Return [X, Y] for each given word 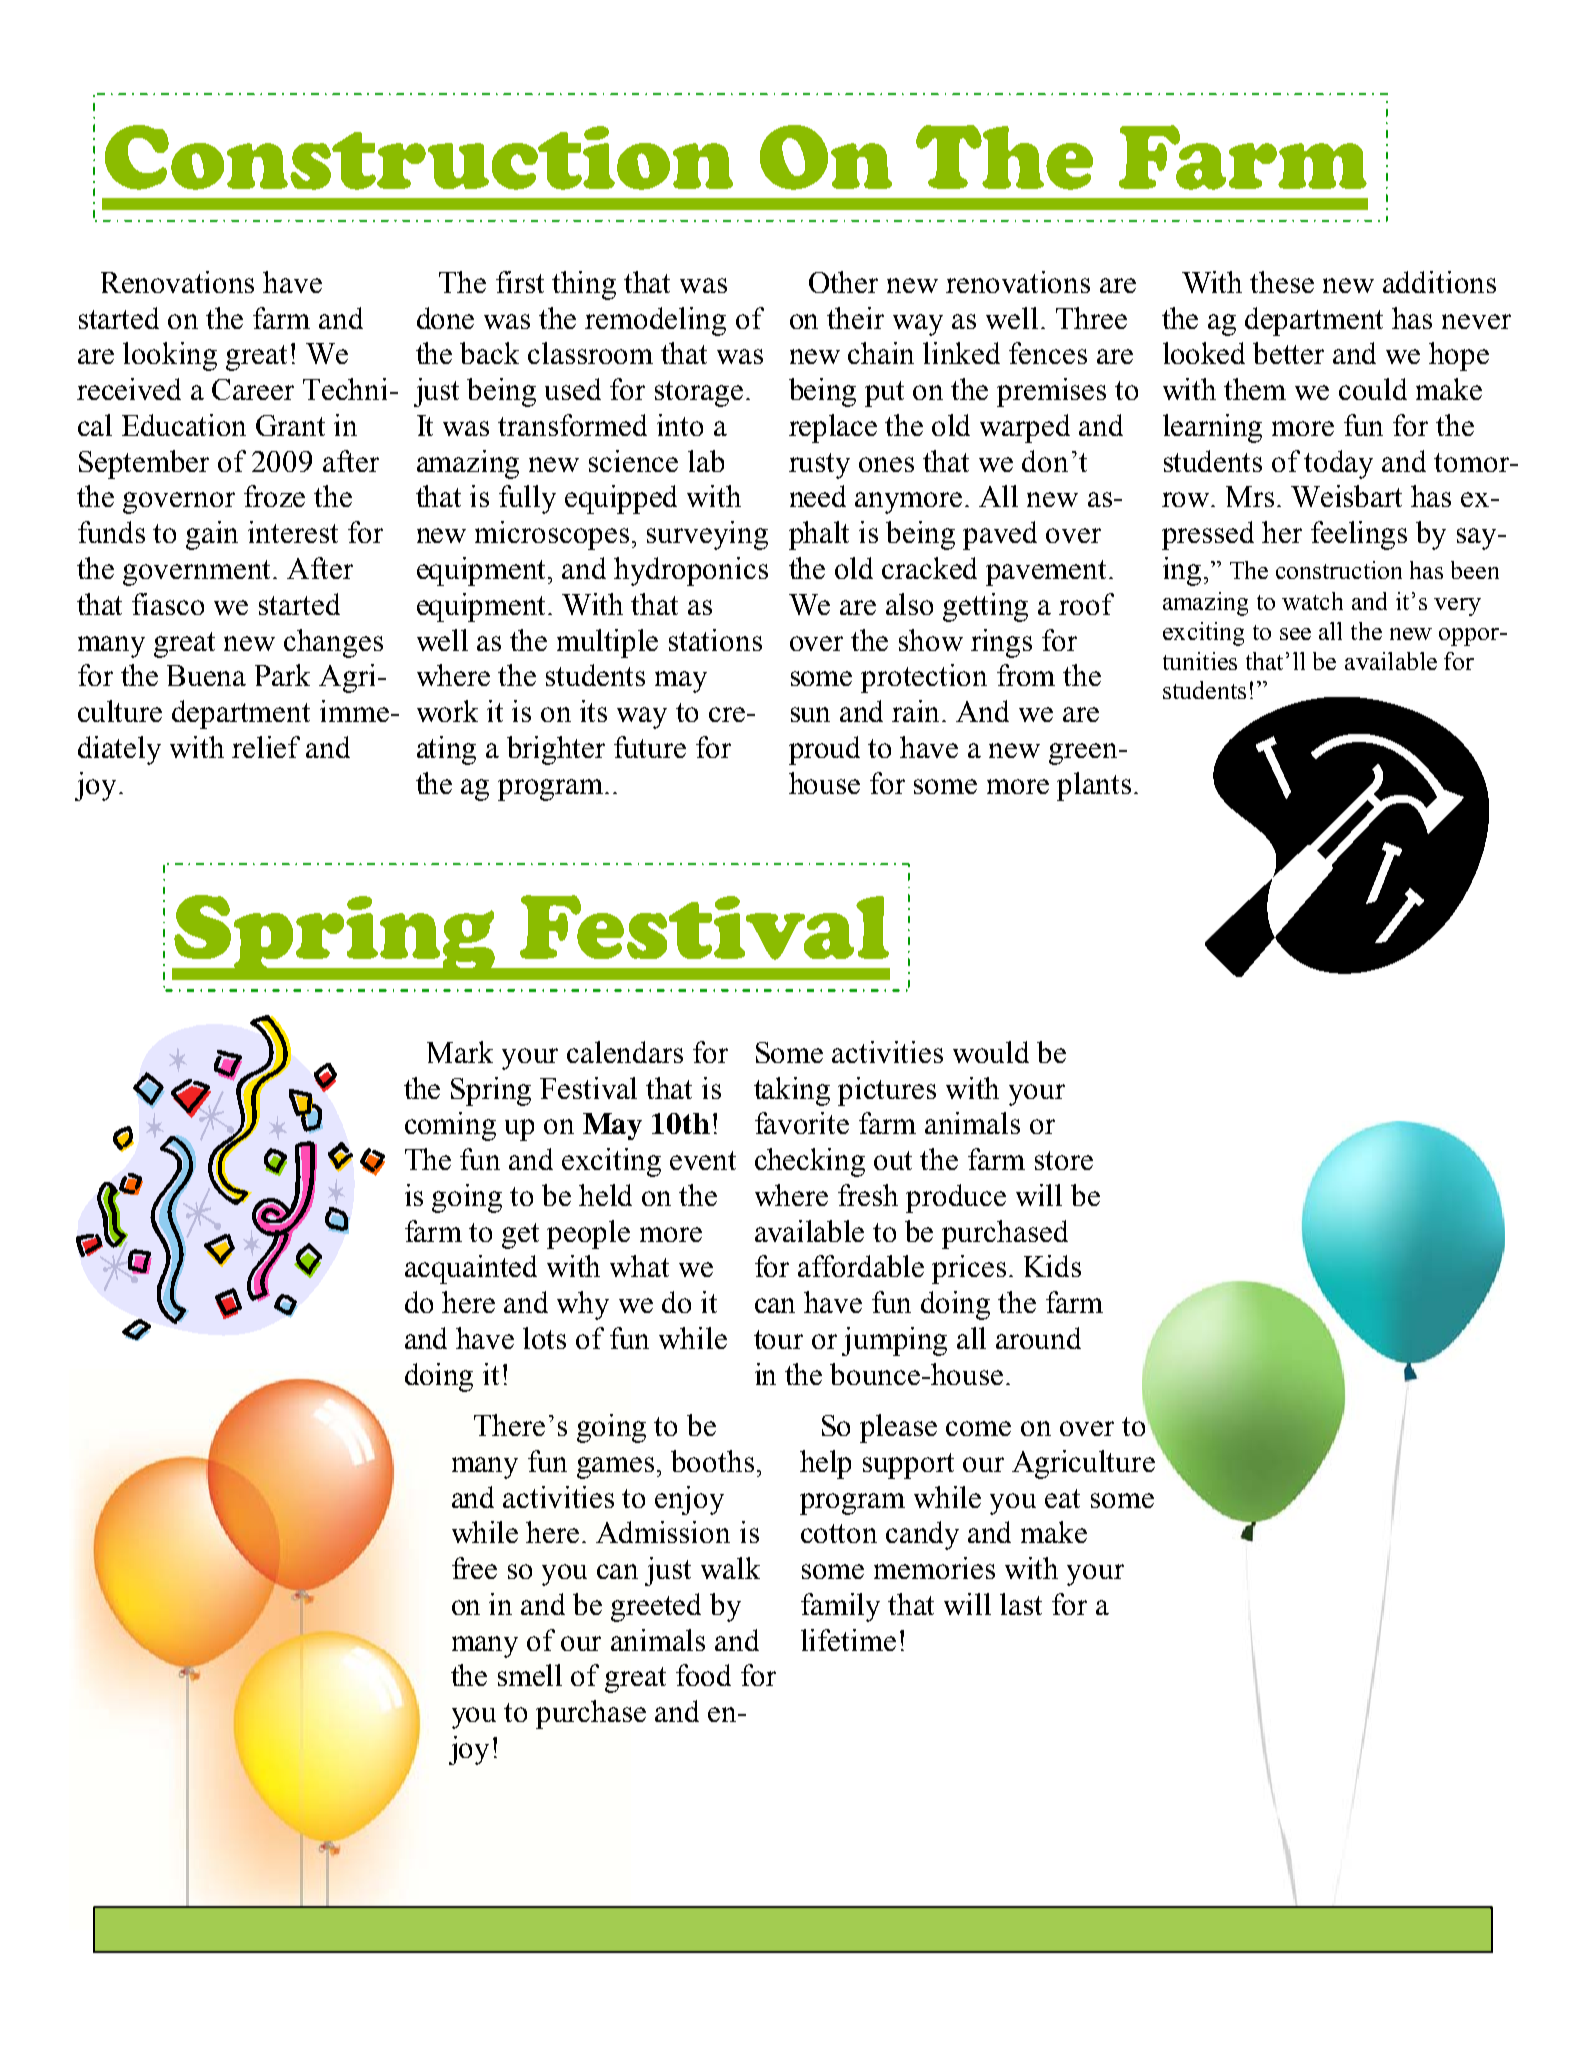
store [1064, 1160]
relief [266, 747]
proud [824, 750]
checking [810, 1162]
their [855, 318]
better [1288, 353]
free [474, 1568]
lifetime [848, 1640]
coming [450, 1126]
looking [170, 356]
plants [1094, 786]
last [1021, 1604]
